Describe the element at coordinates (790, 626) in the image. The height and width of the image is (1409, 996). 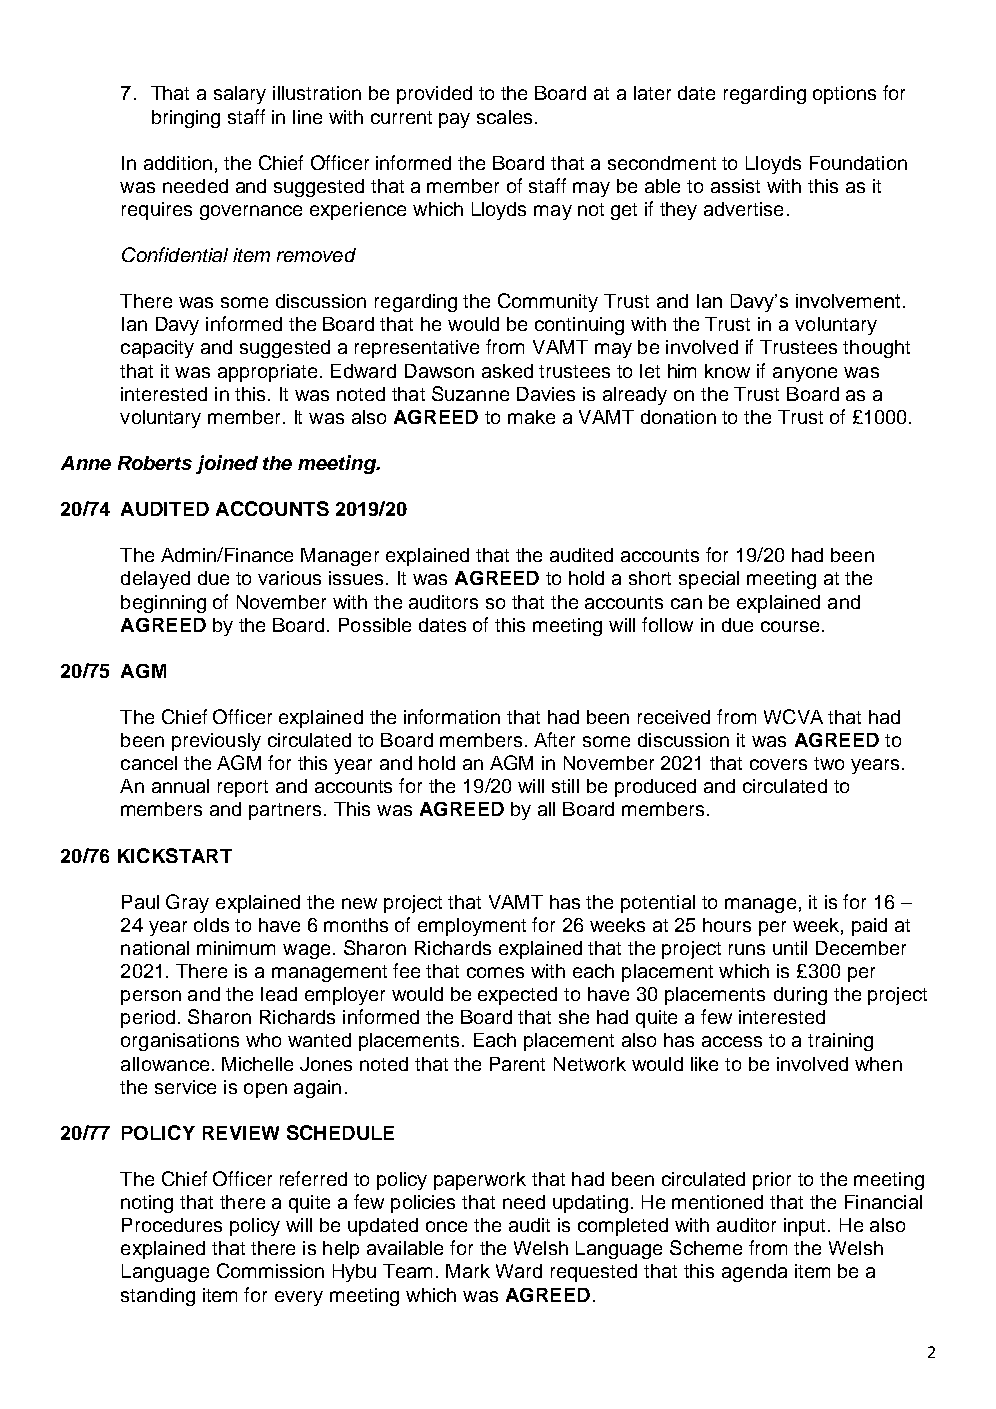
I see `course` at that location.
